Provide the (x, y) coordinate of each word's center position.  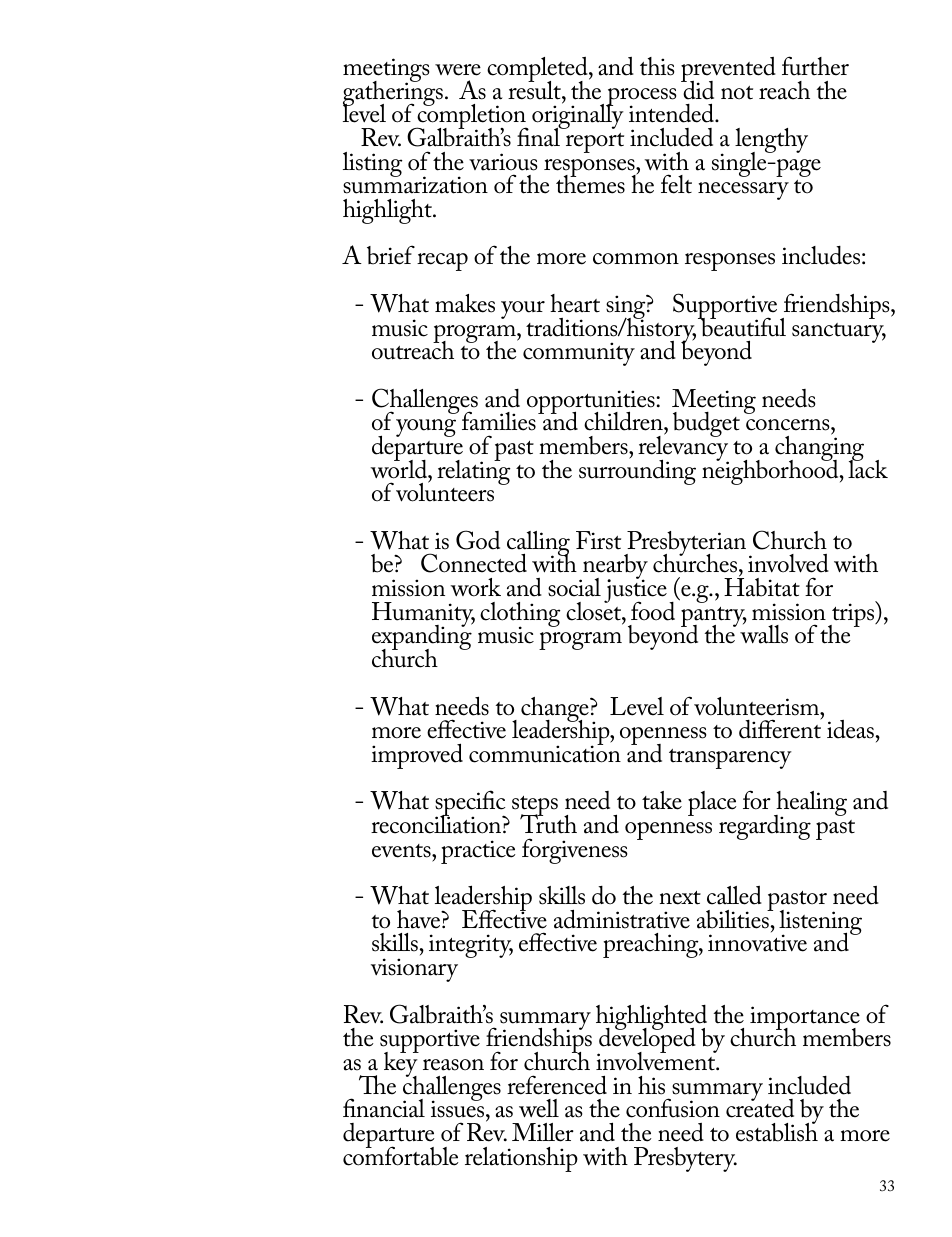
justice (635, 591)
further (815, 66)
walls (764, 633)
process (641, 98)
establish (777, 1131)
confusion (673, 1108)
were (458, 70)
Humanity (423, 616)
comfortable (400, 1155)
